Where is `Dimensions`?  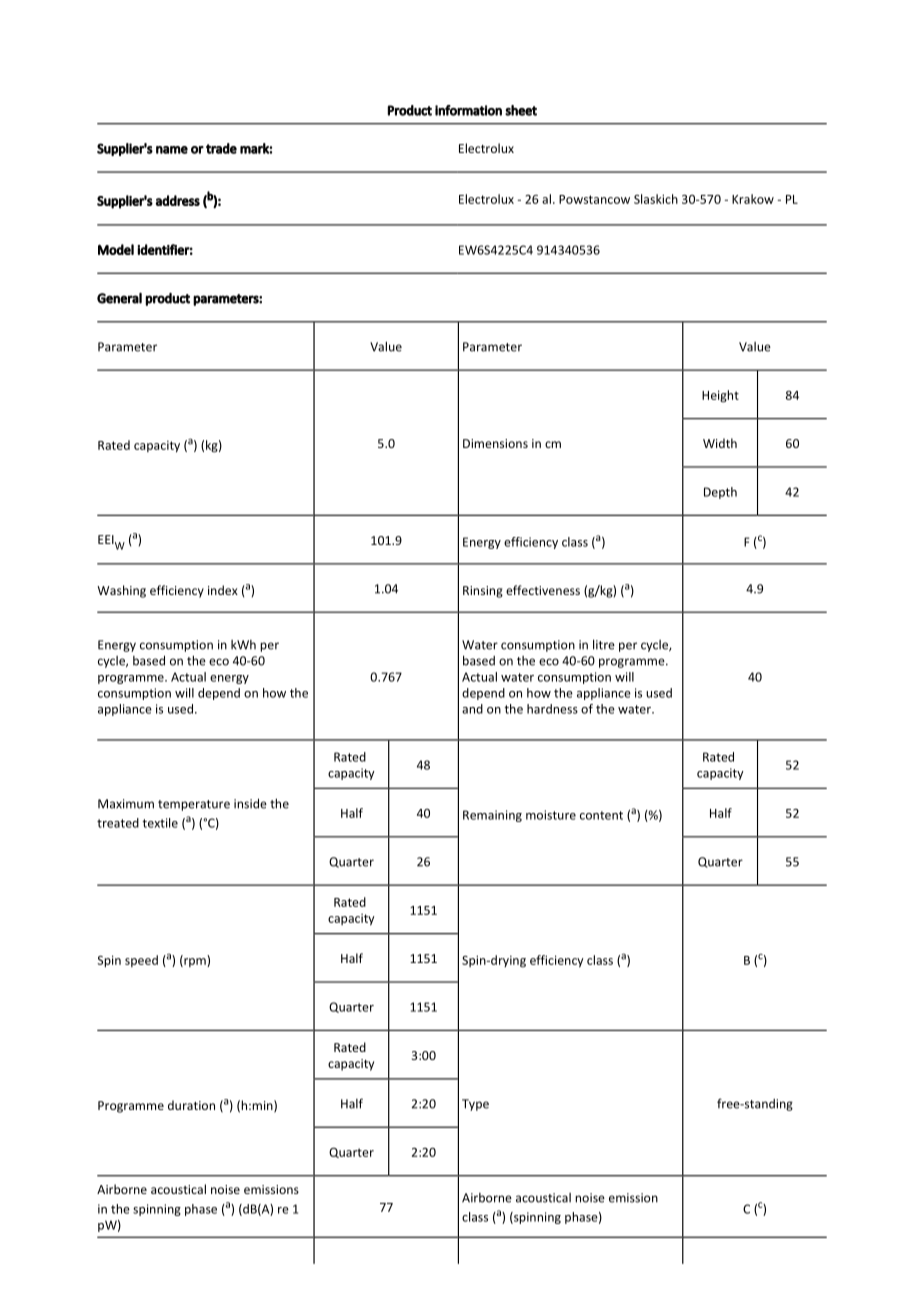 Dimensions is located at coordinates (495, 443).
